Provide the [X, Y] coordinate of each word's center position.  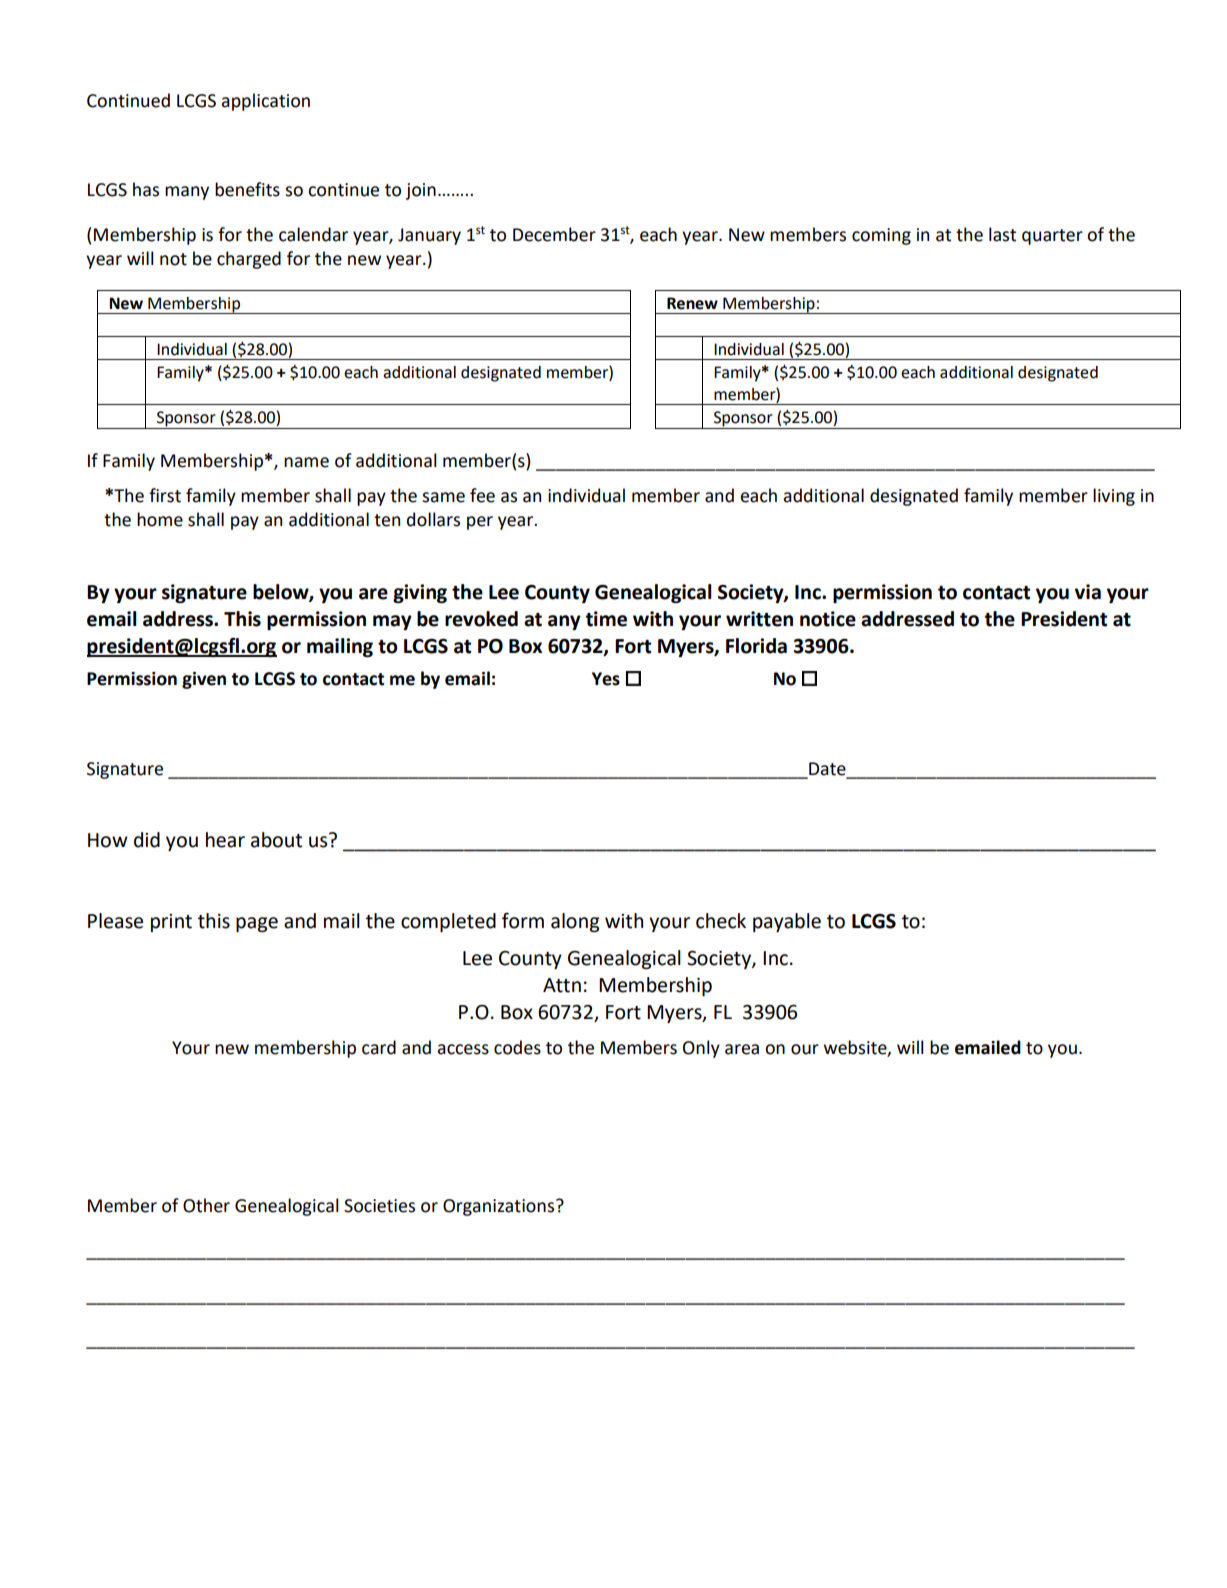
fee [482, 495]
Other [206, 1205]
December [554, 234]
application [265, 102]
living [1114, 497]
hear [225, 840]
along [575, 922]
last [1002, 234]
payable [787, 922]
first [165, 495]
